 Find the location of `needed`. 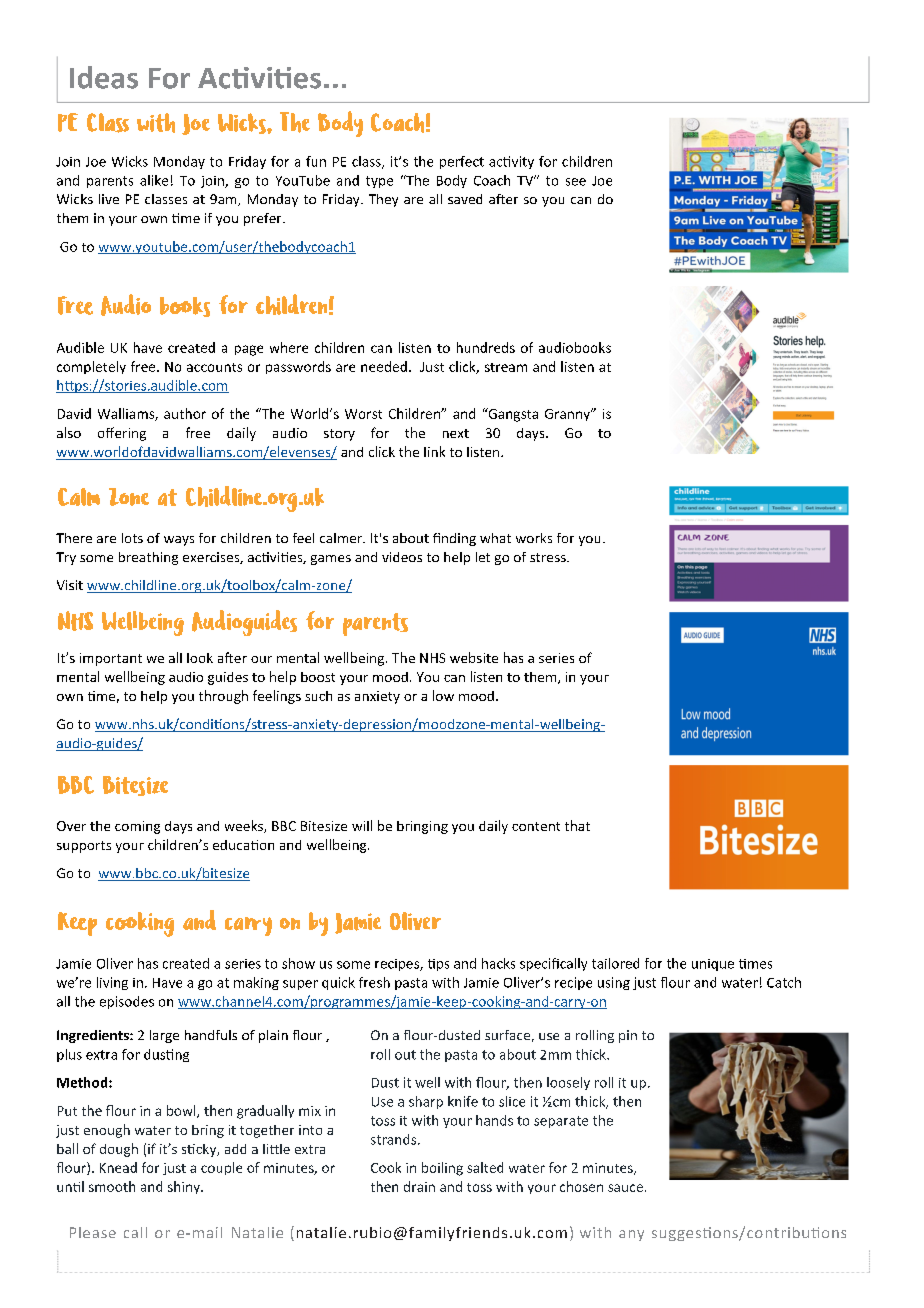

needed is located at coordinates (384, 366).
